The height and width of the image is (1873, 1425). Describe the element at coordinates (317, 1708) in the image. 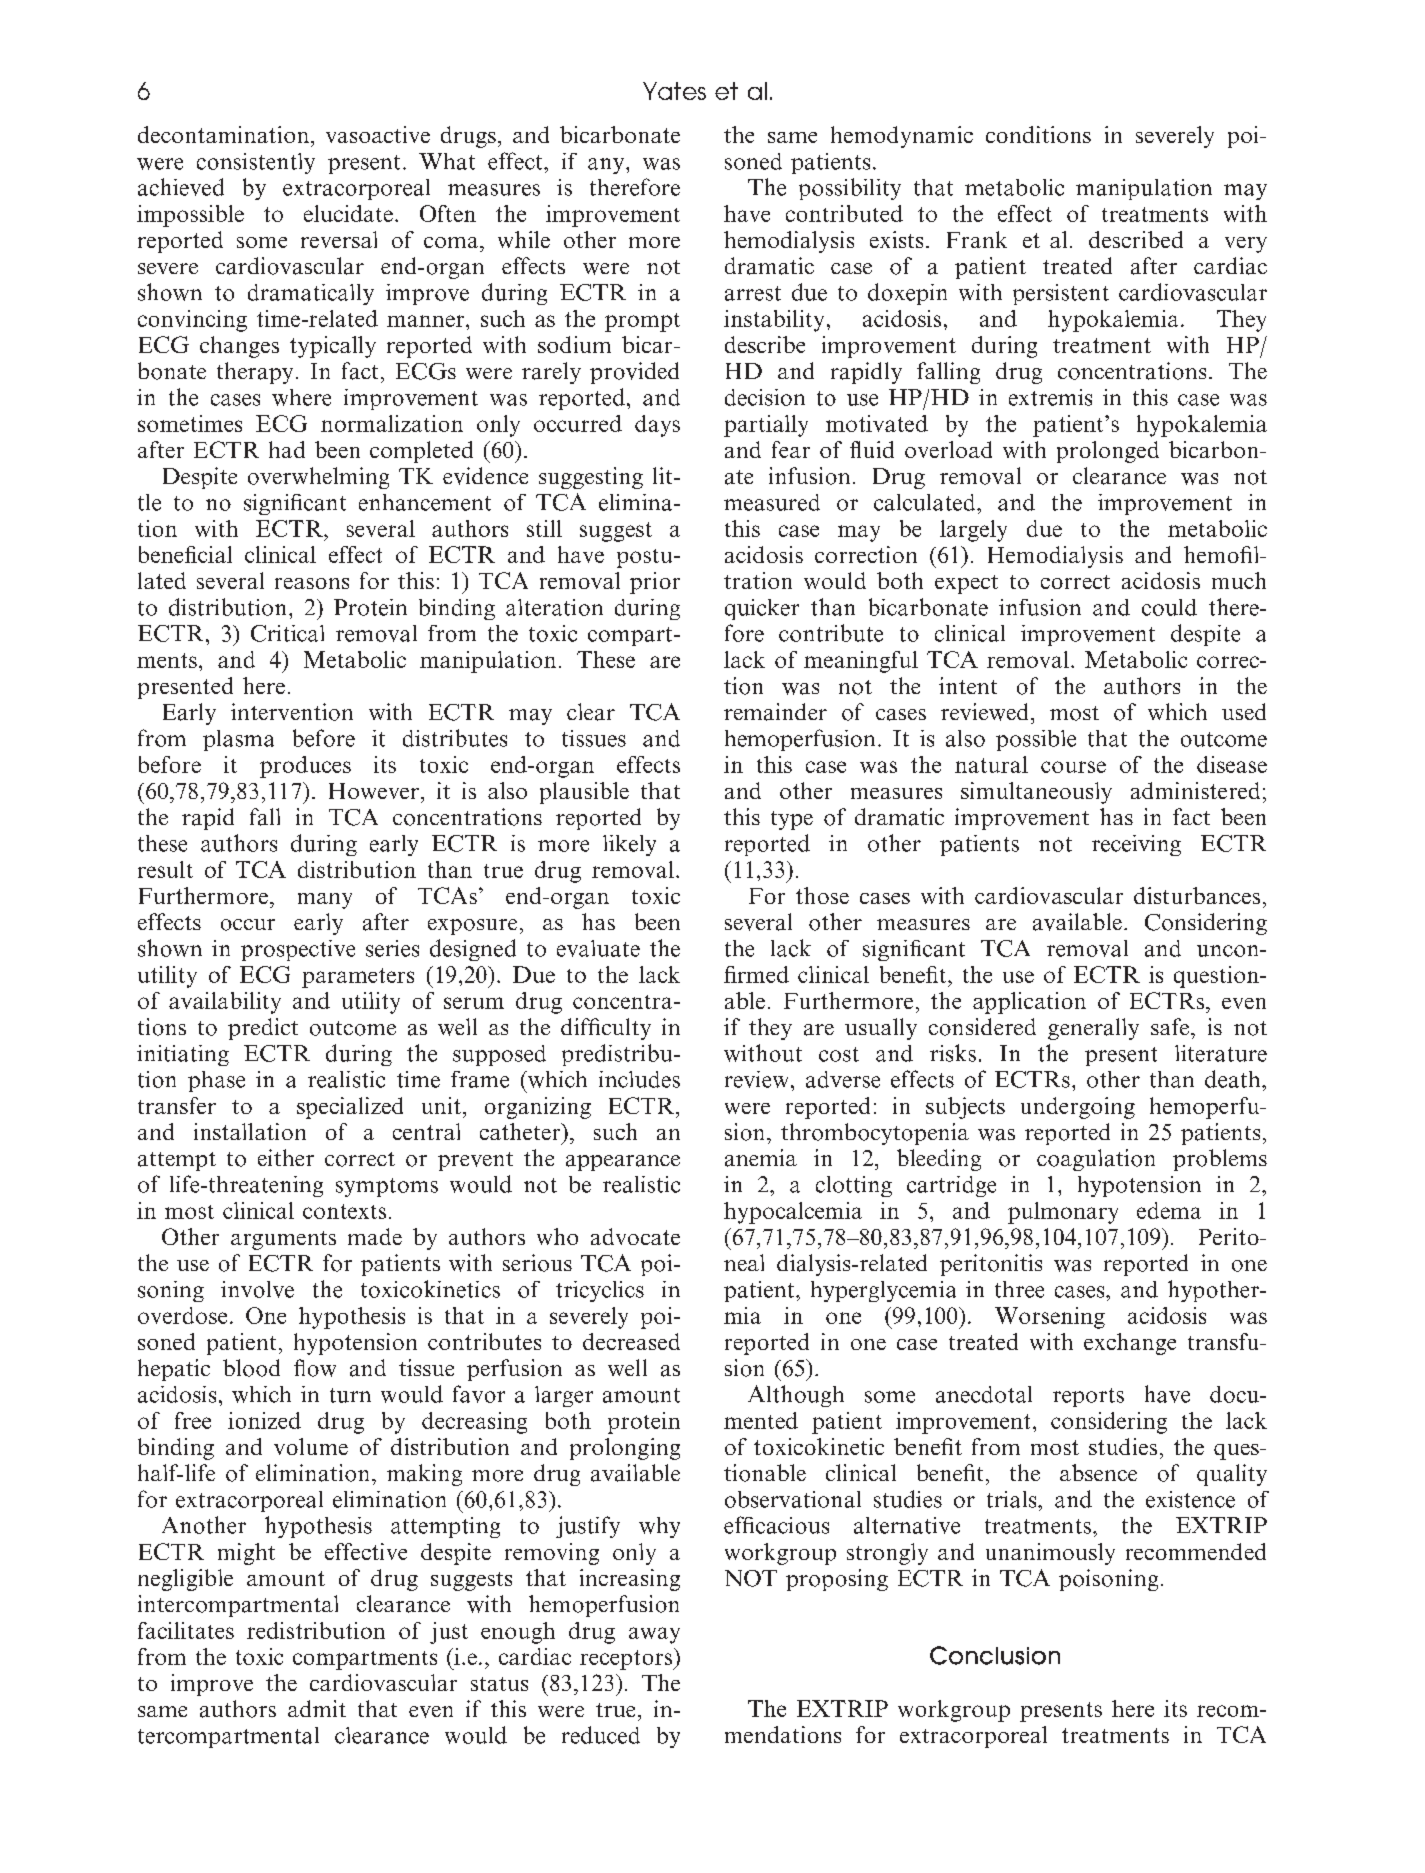

I see `admit` at that location.
